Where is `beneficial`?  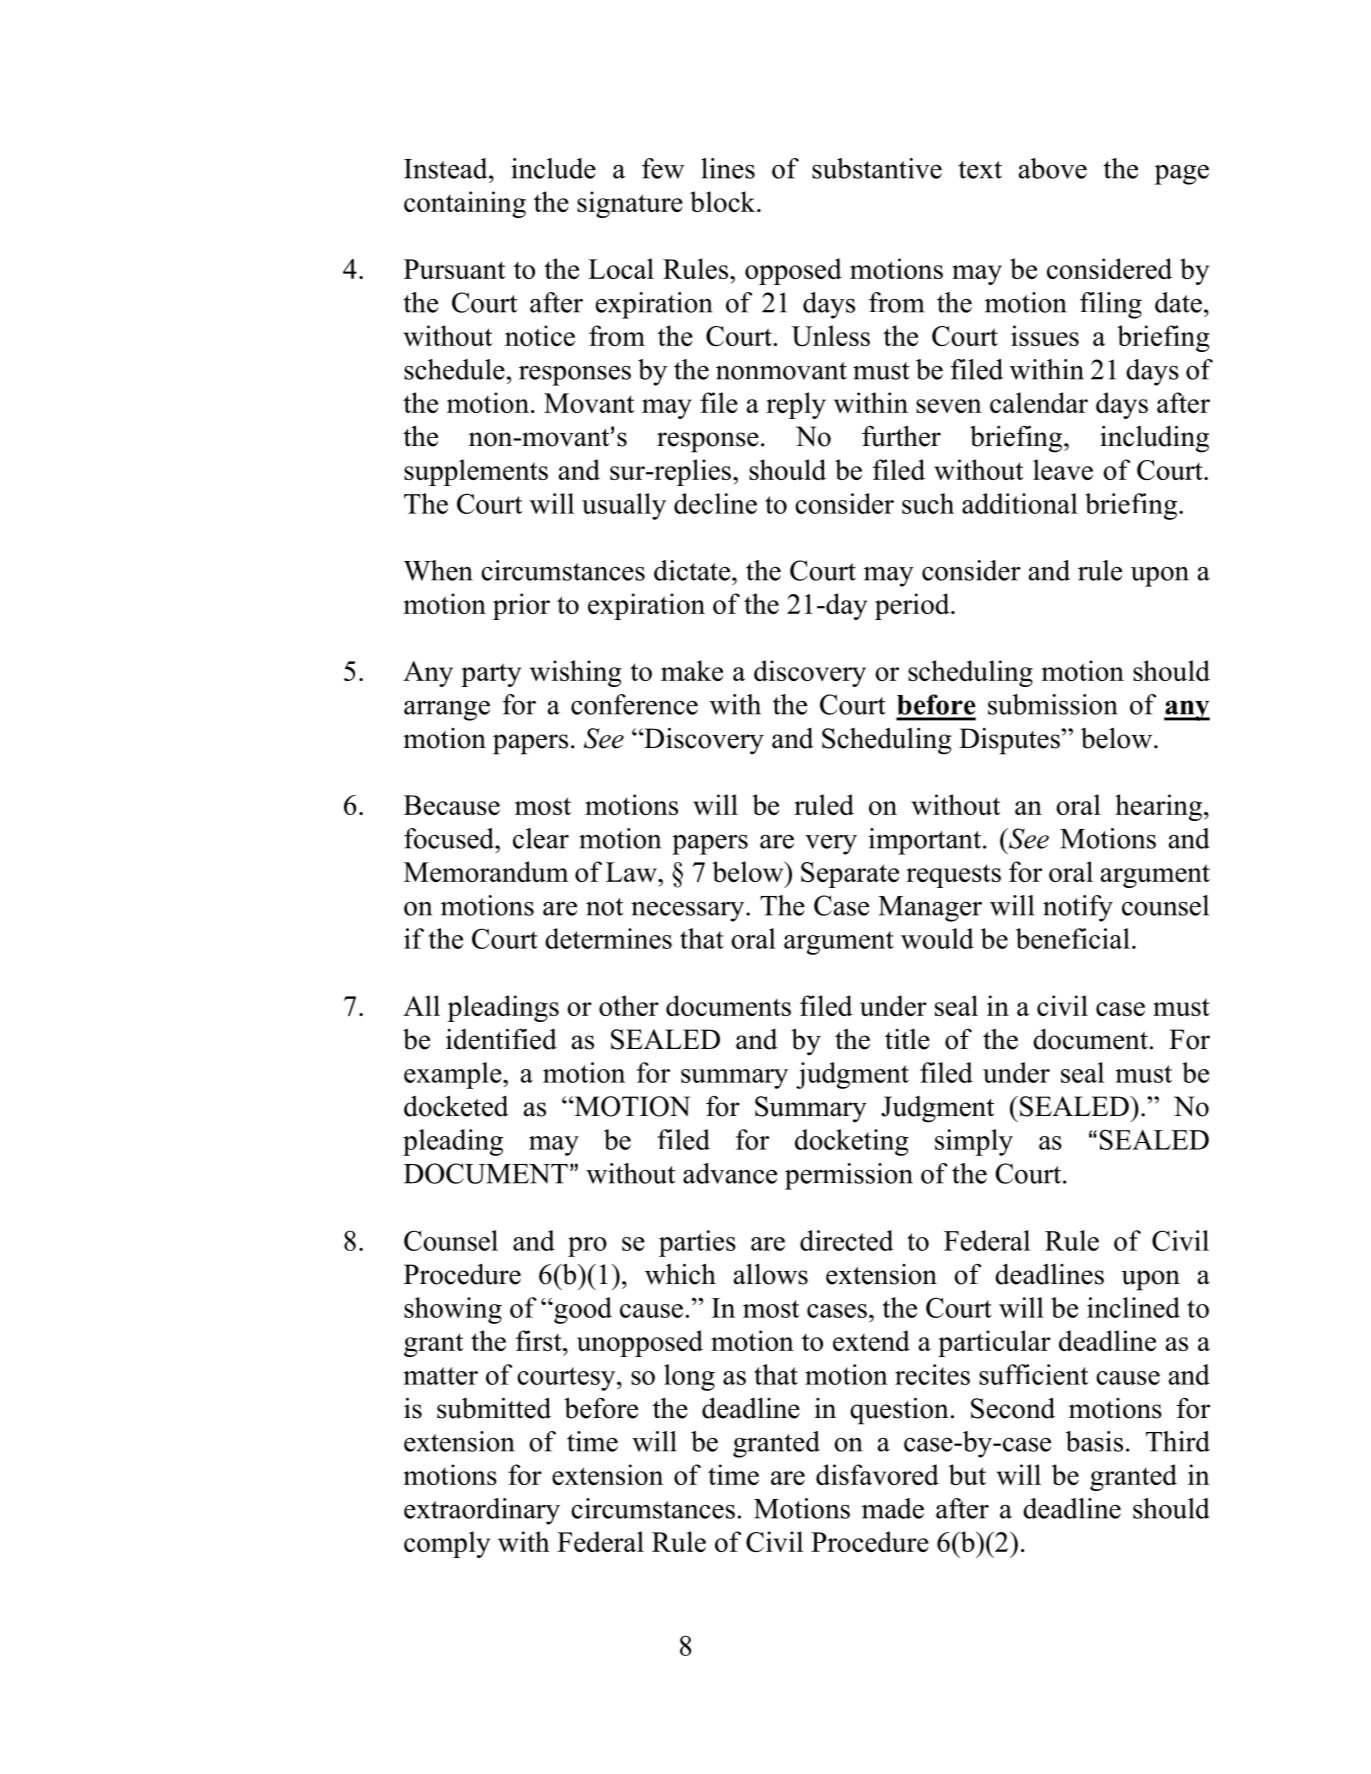 beneficial is located at coordinates (1073, 938).
